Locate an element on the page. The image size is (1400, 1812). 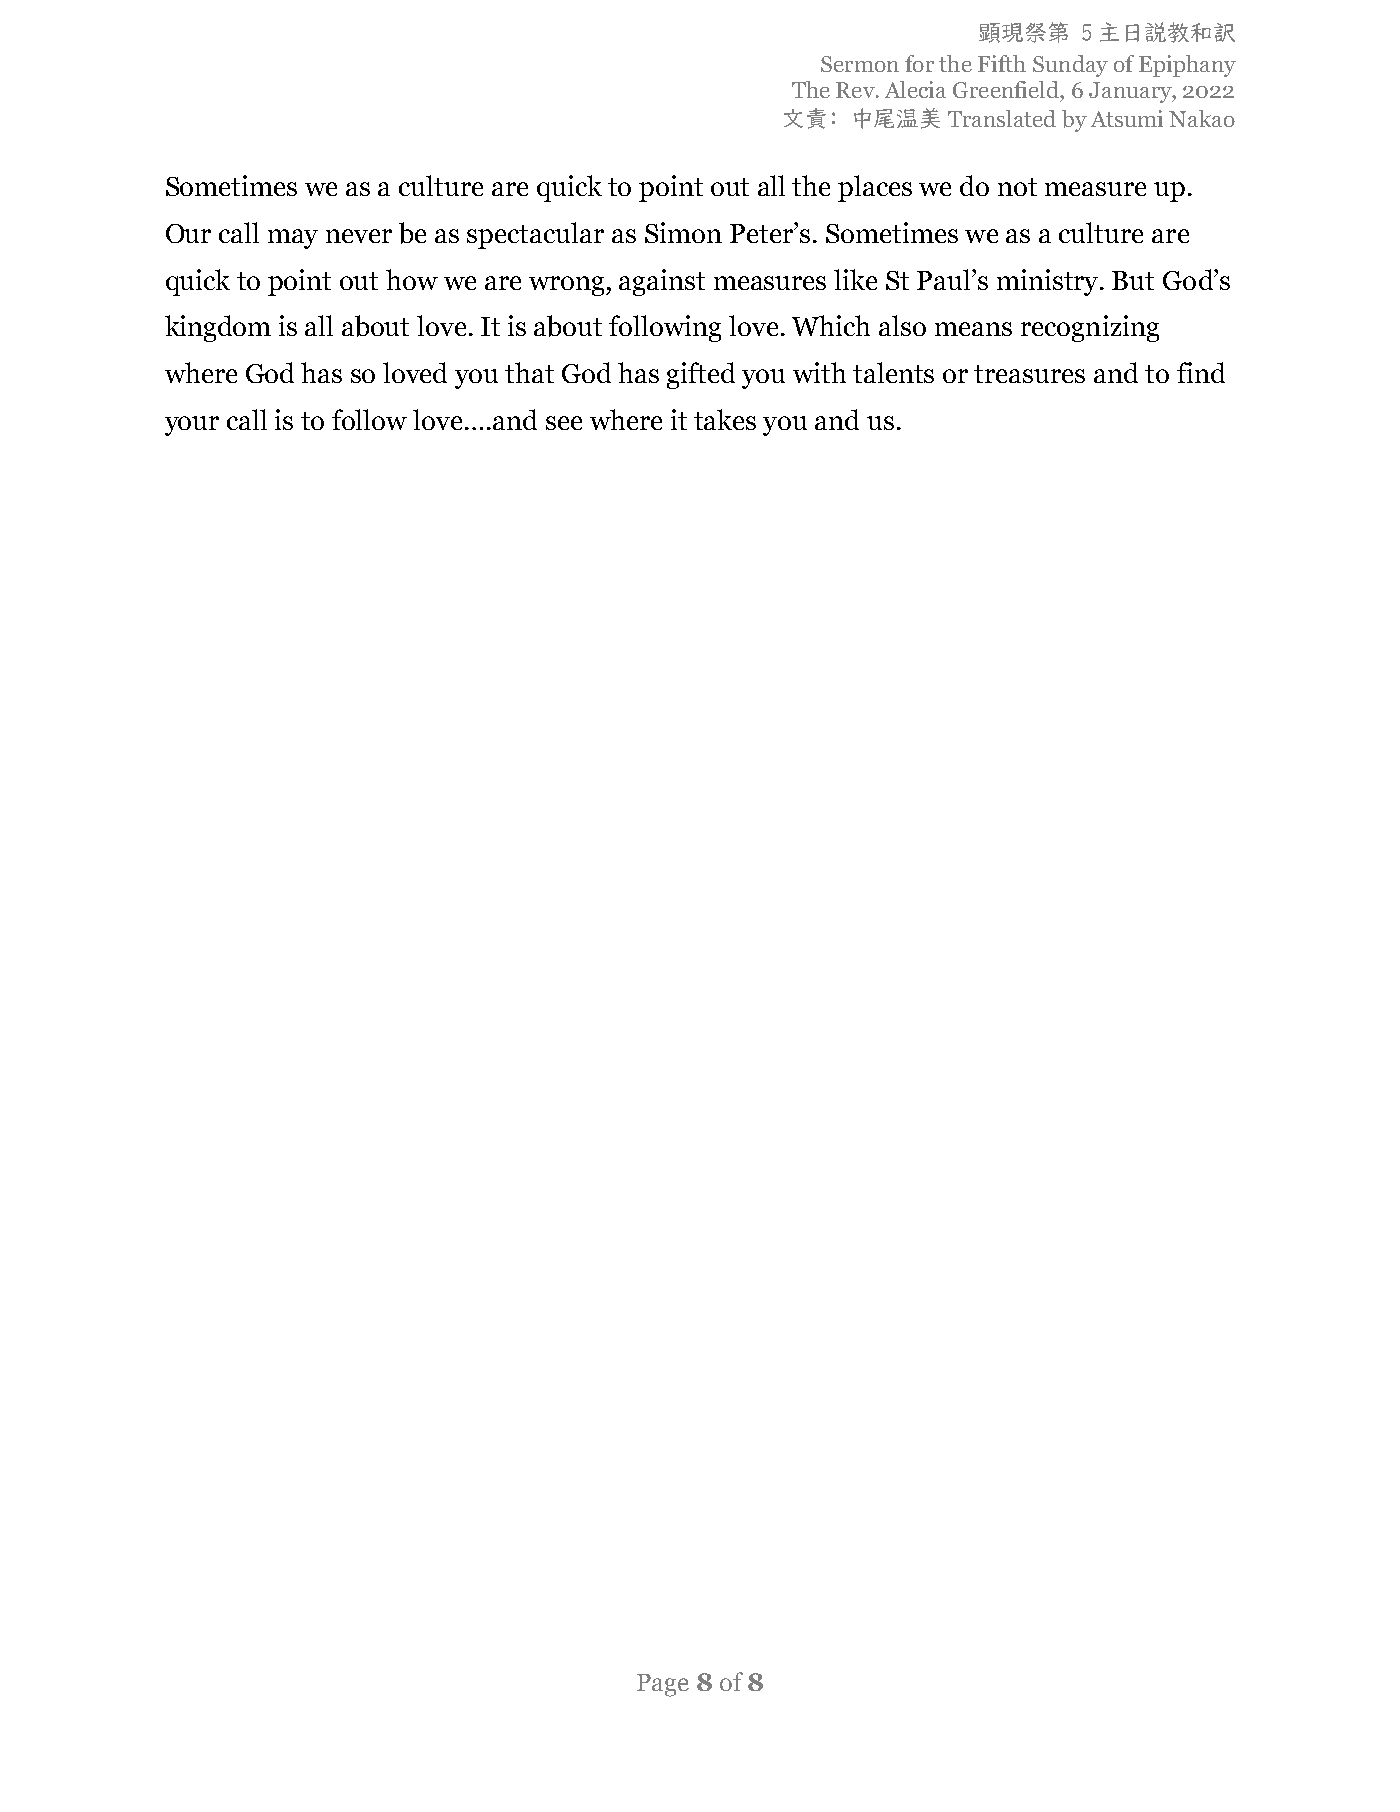
Sunday is located at coordinates (1070, 66).
